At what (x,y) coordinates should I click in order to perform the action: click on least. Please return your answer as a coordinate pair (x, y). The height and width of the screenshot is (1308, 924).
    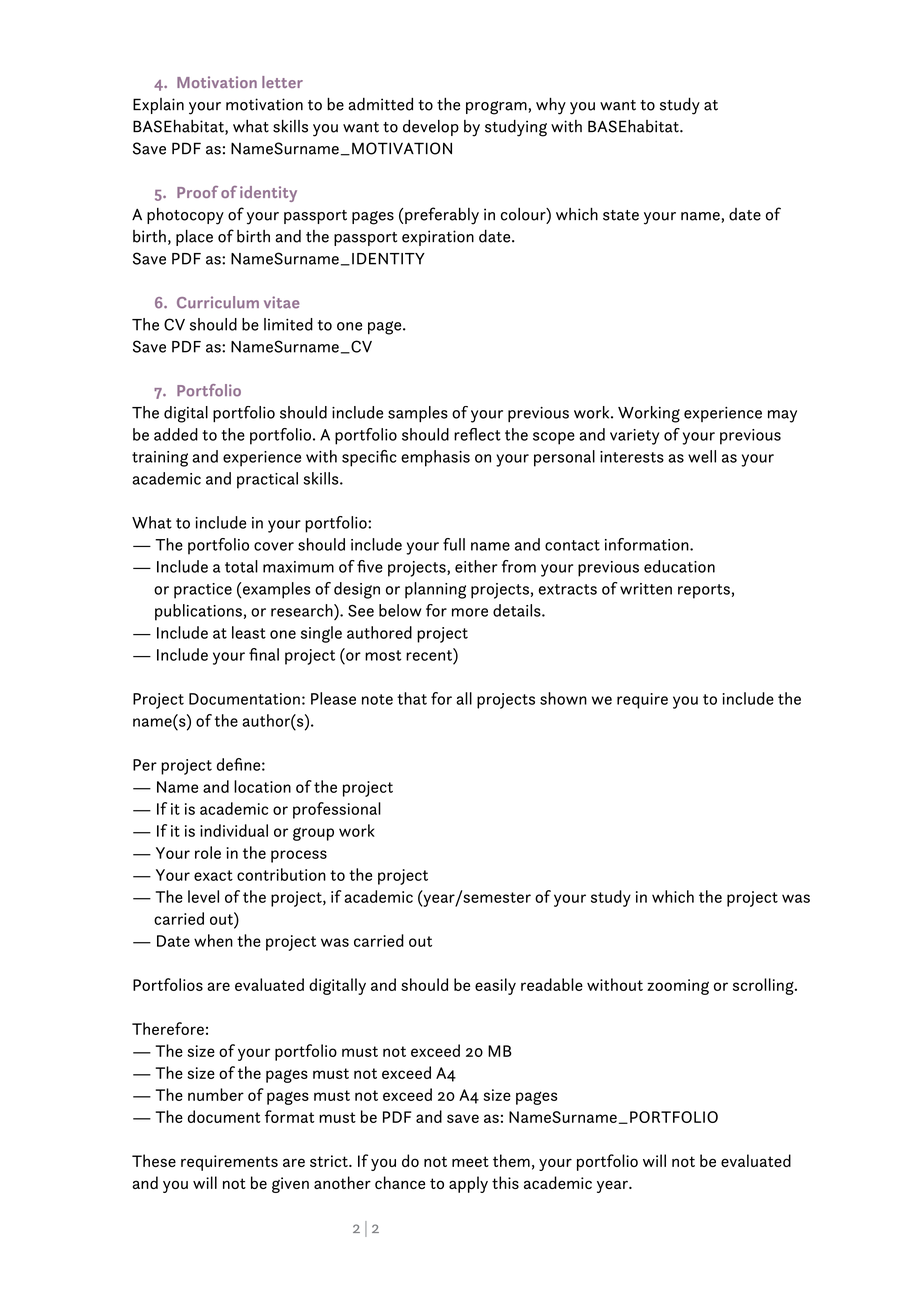
    Looking at the image, I should click on (249, 632).
